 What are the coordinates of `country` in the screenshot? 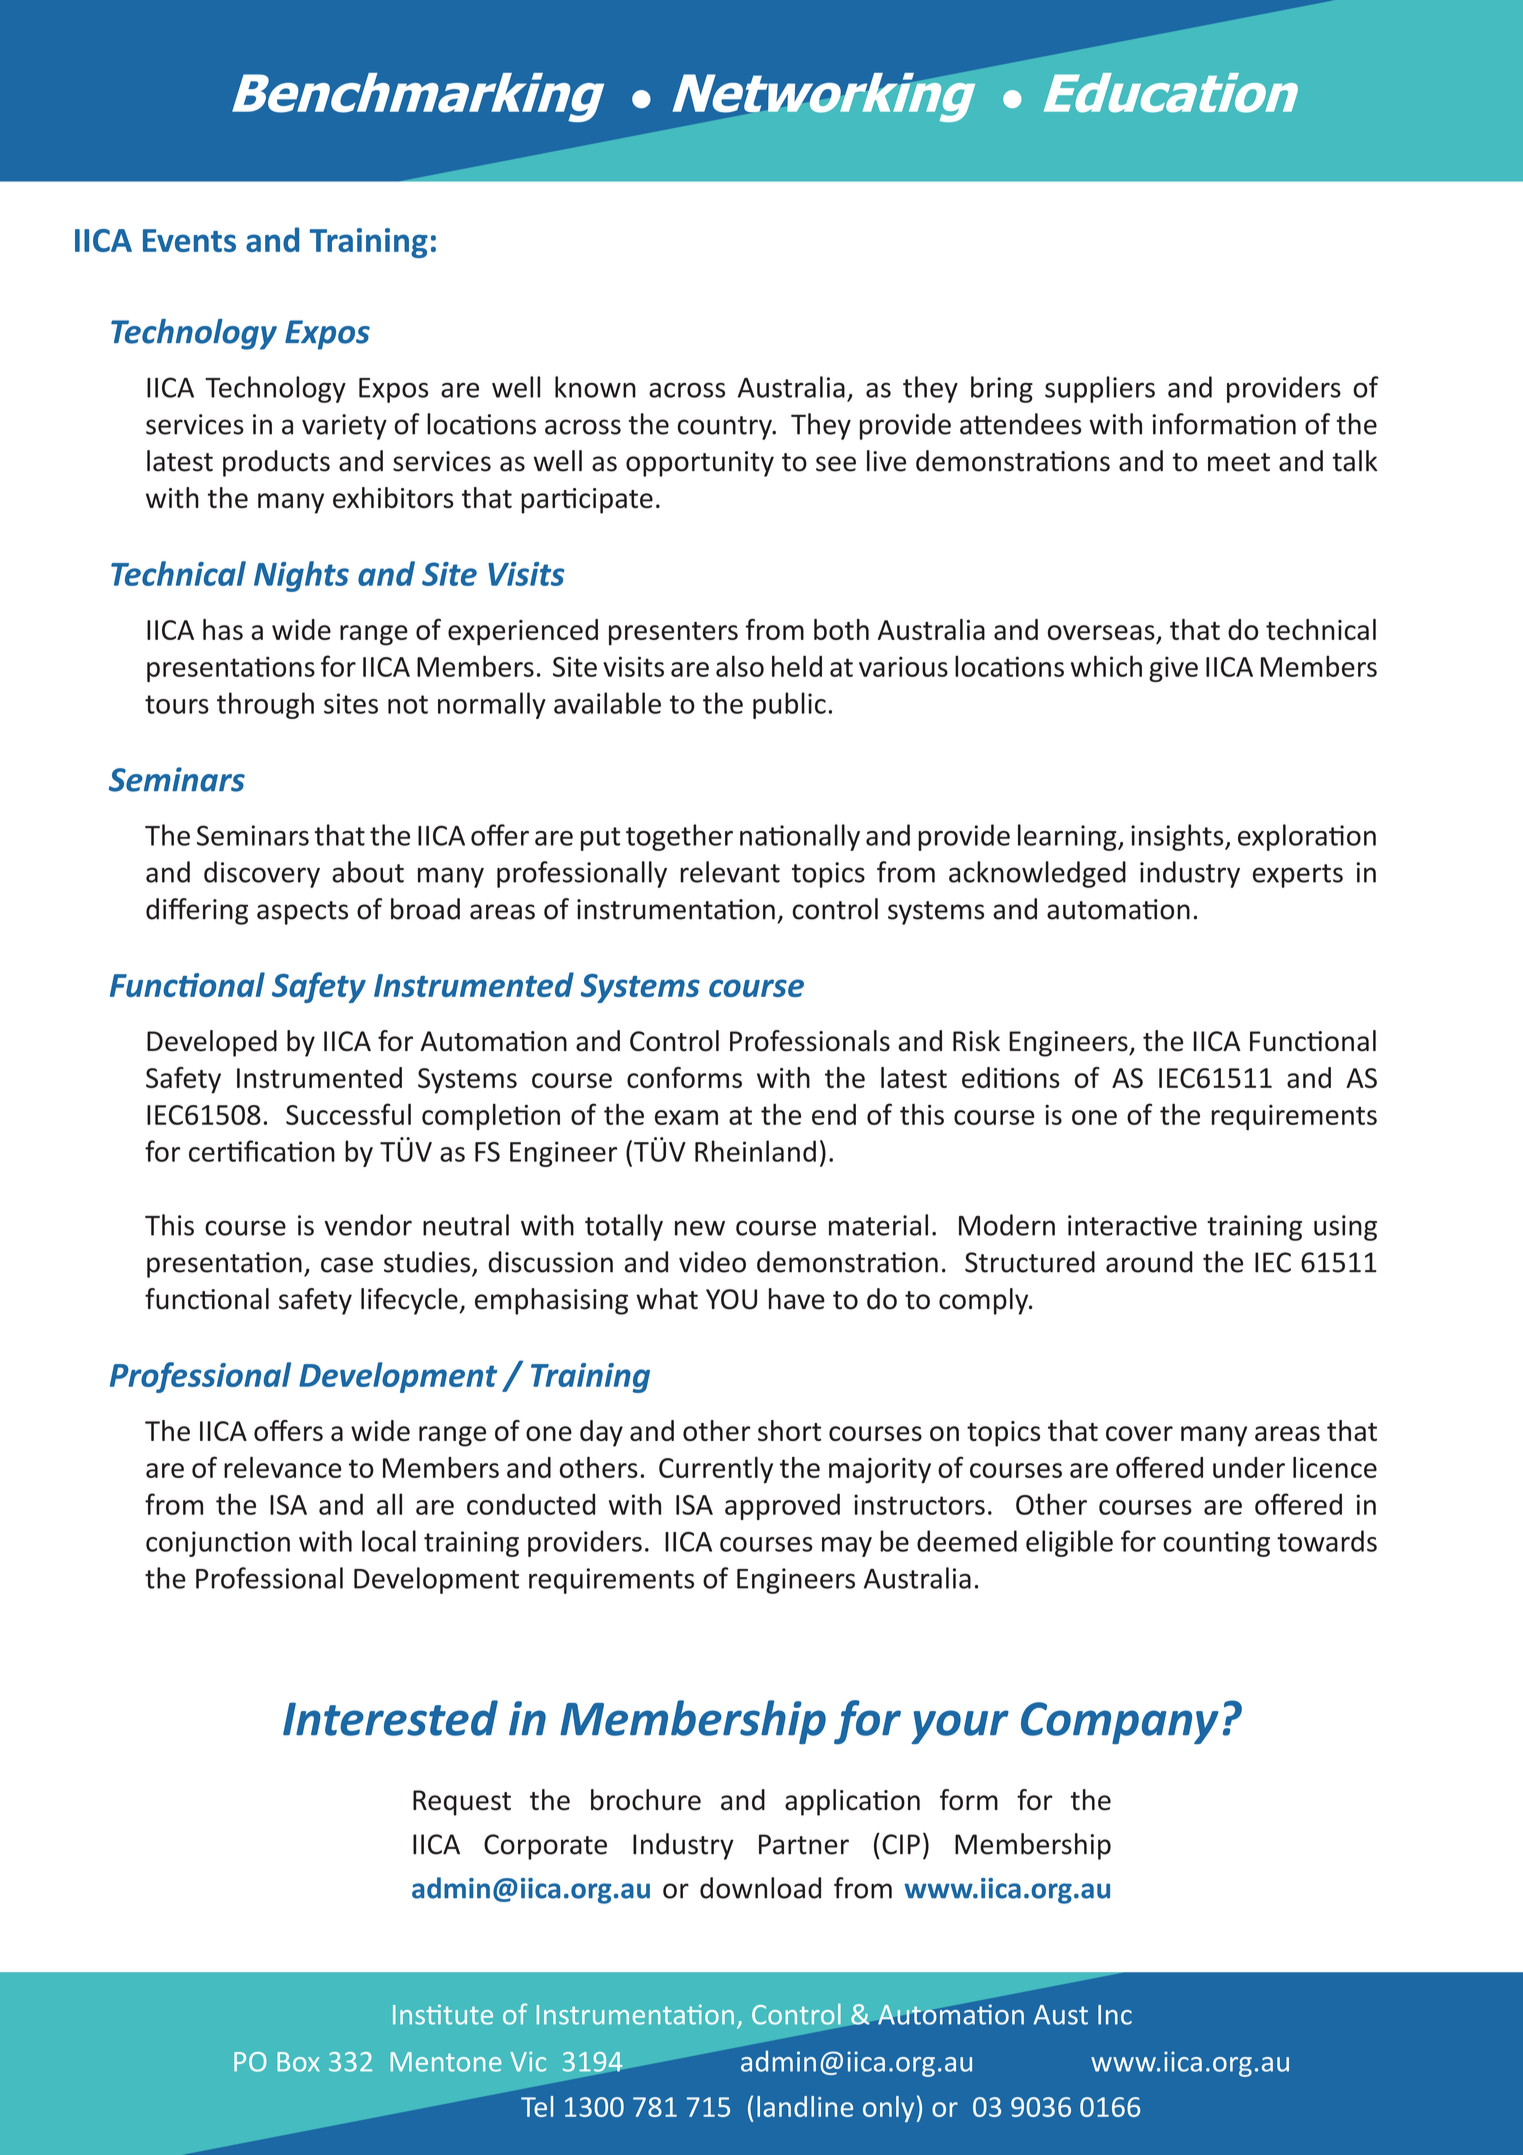 It's located at (726, 428).
